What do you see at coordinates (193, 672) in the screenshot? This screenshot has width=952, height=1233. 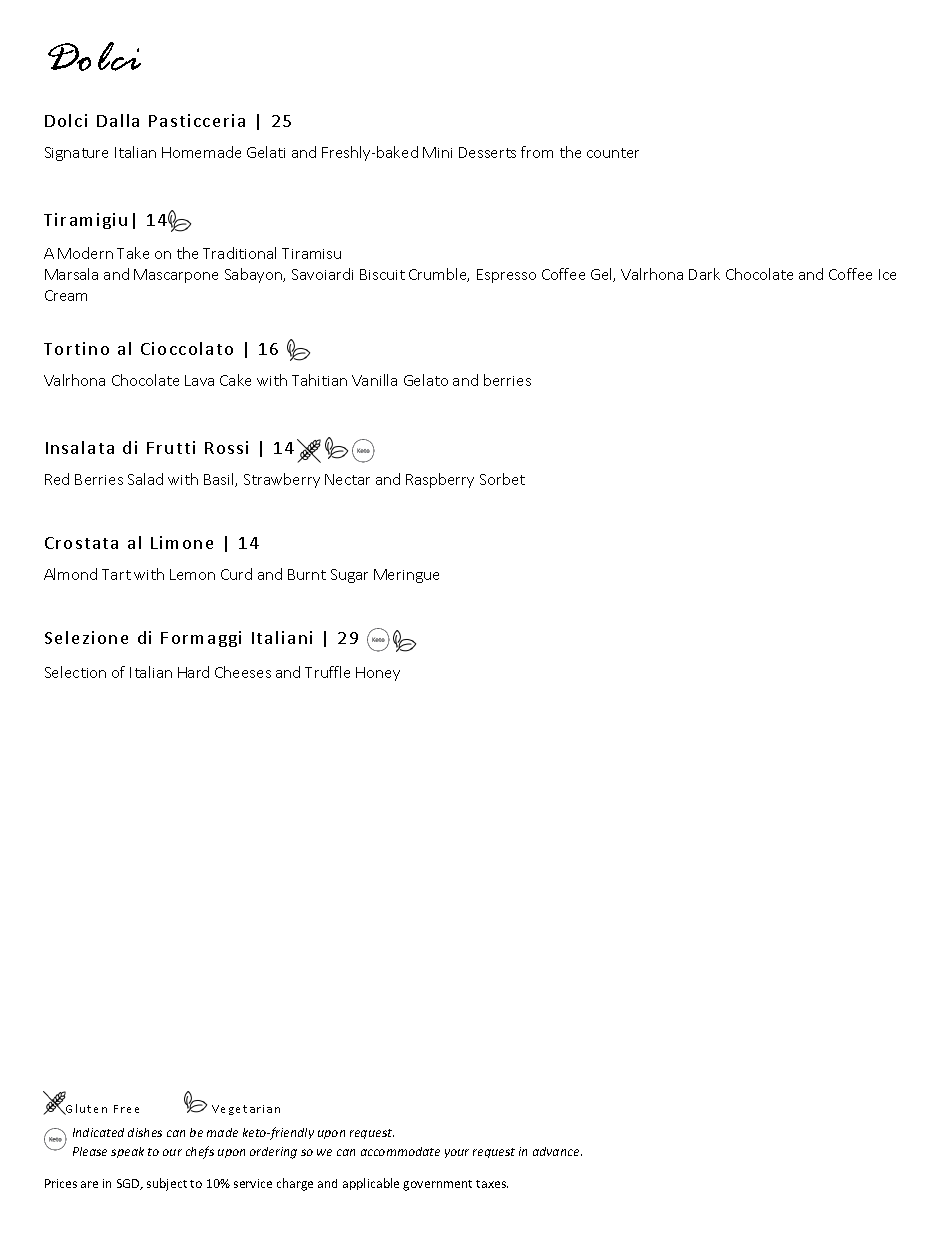 I see `Hard` at bounding box center [193, 672].
